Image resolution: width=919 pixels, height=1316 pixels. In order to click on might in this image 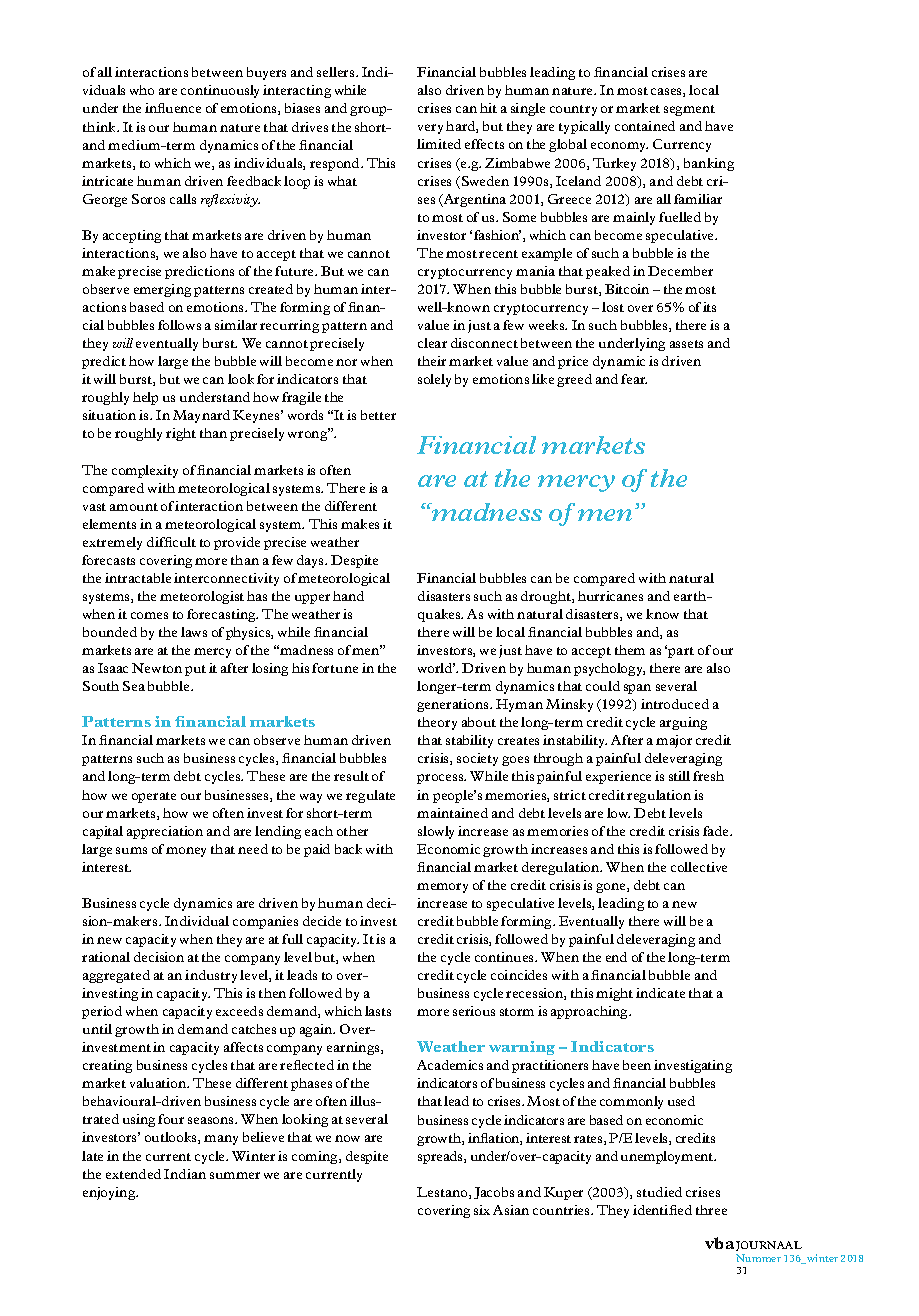, I will do `click(614, 994)`.
